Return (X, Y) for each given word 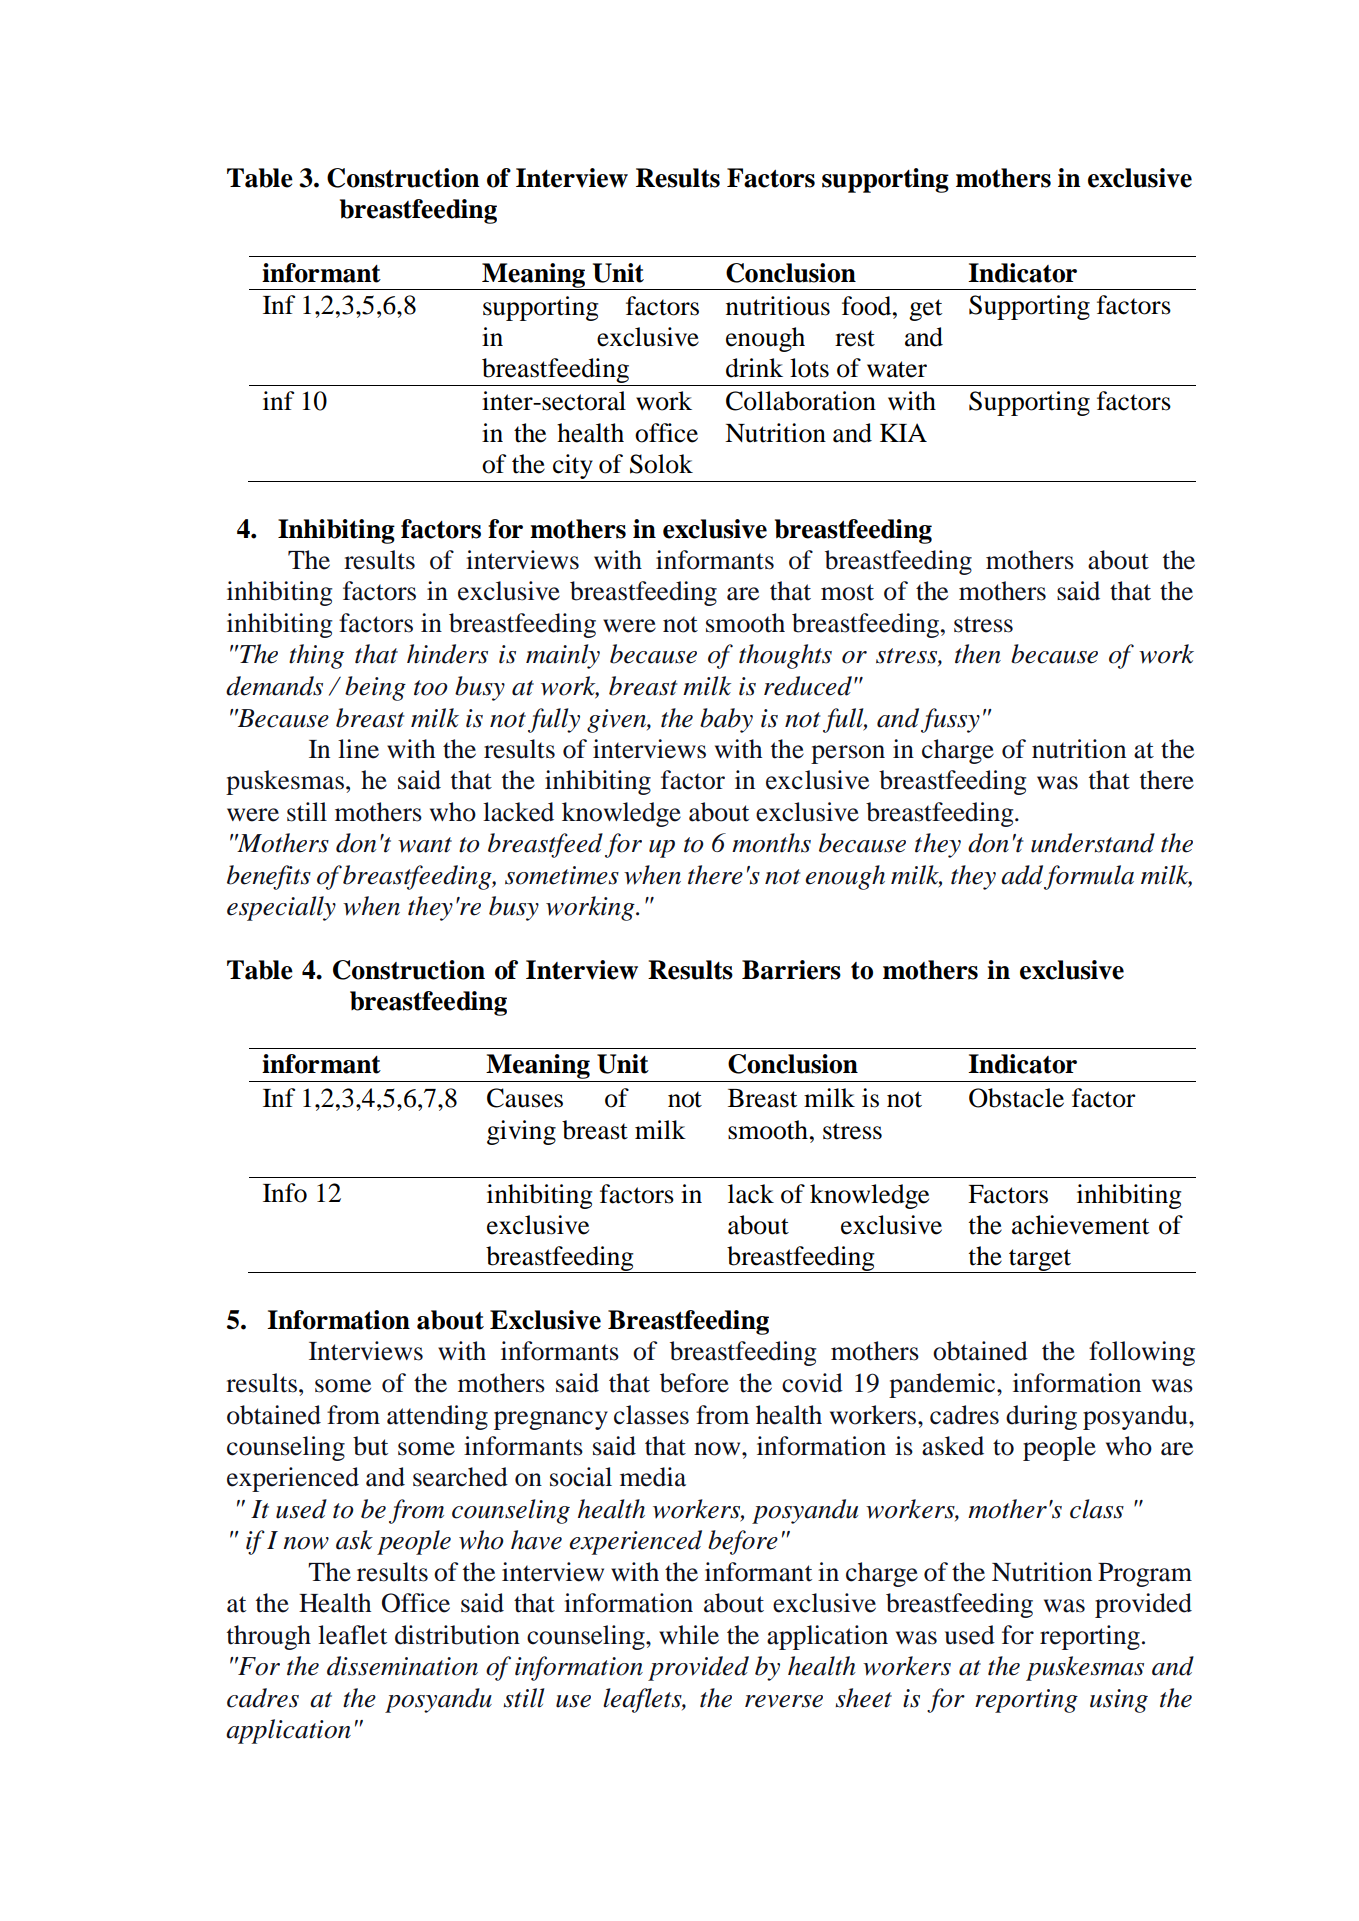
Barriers (791, 970)
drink (754, 368)
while (689, 1635)
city (573, 466)
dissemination (402, 1666)
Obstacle (1016, 1098)
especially (281, 908)
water (897, 369)
